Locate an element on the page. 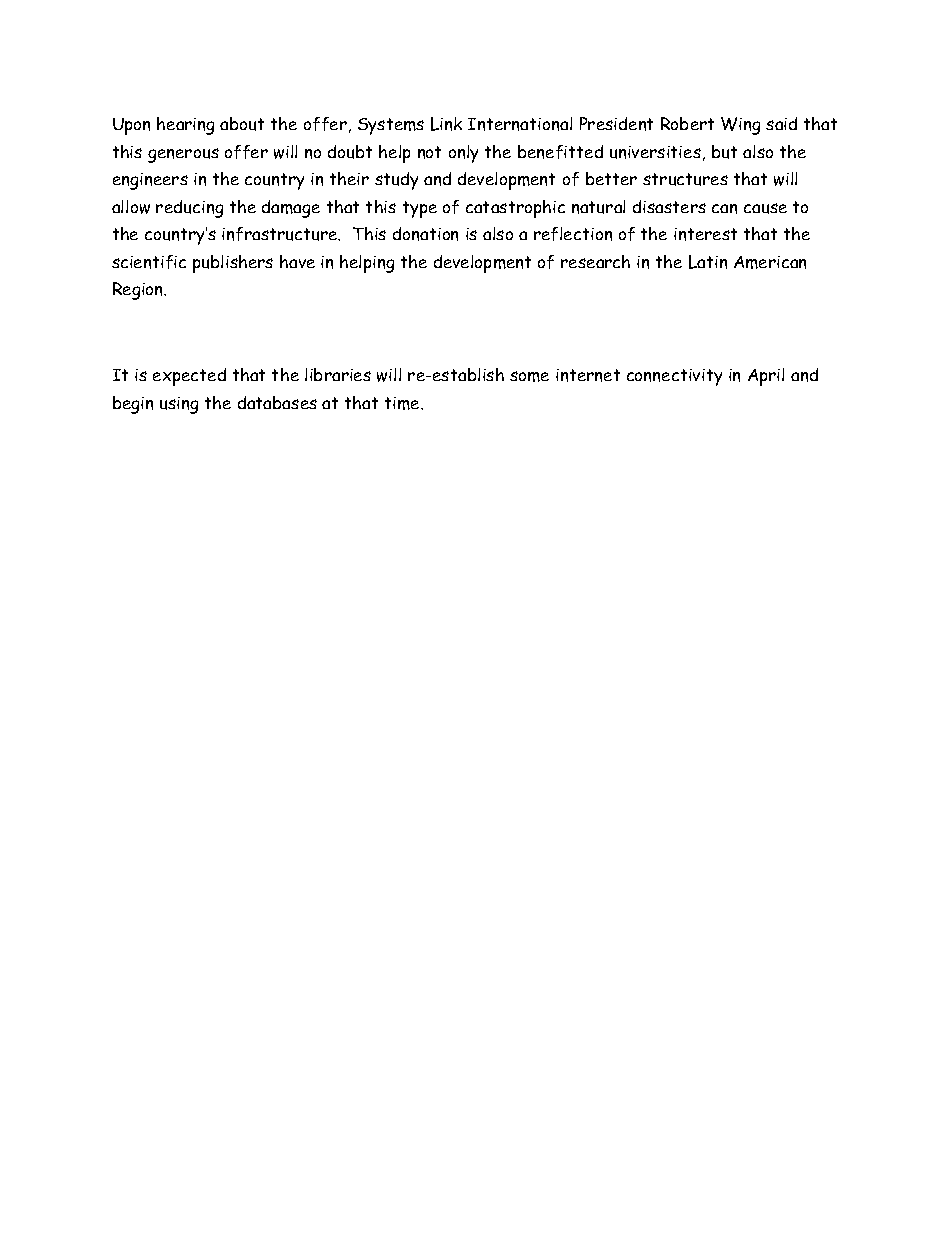  using is located at coordinates (179, 405).
